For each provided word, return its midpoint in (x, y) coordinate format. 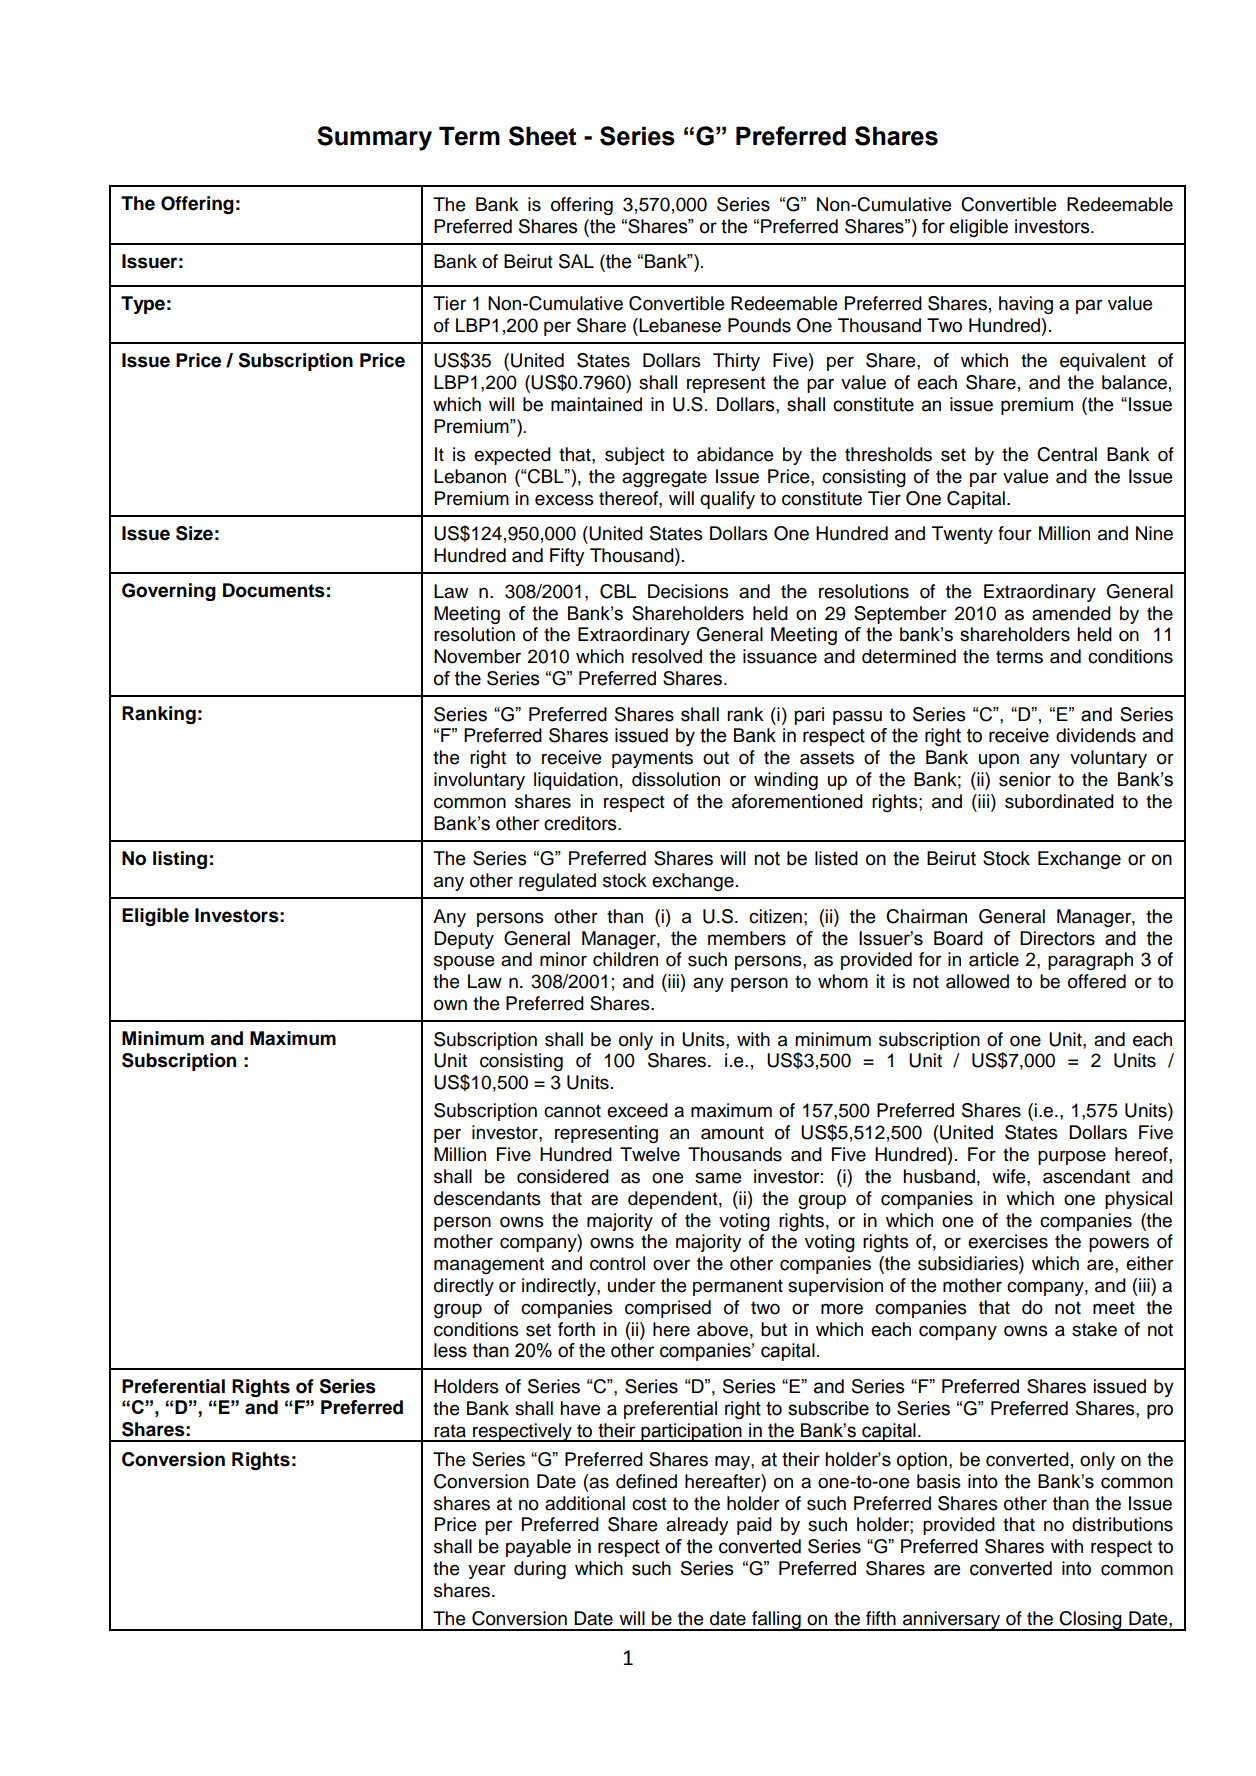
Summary (374, 138)
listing (180, 860)
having (1026, 305)
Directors (1057, 938)
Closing (1091, 1621)
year (487, 1571)
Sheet (542, 136)
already (697, 1526)
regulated (557, 882)
